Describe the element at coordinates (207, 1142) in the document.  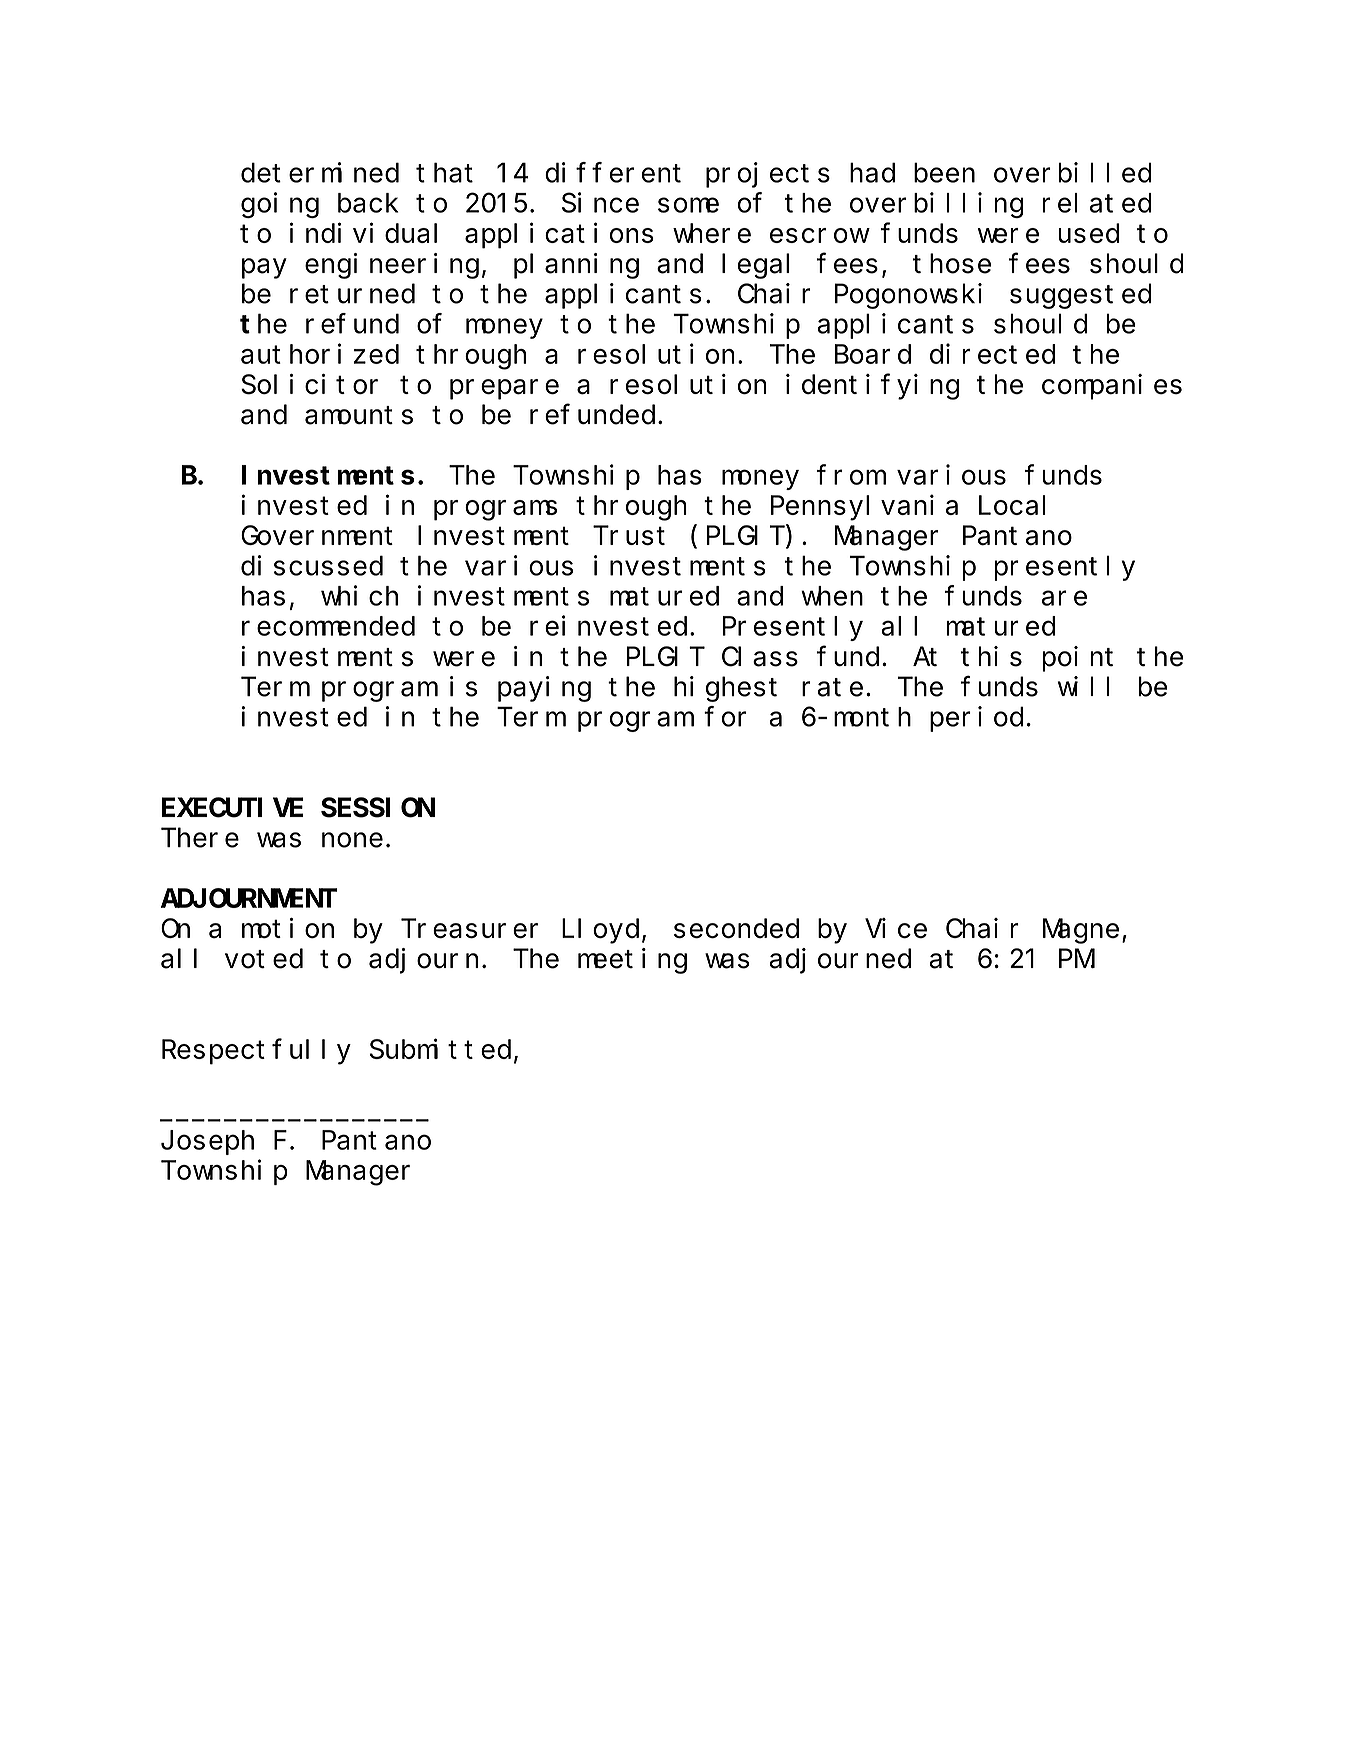
I see `Joseph` at that location.
